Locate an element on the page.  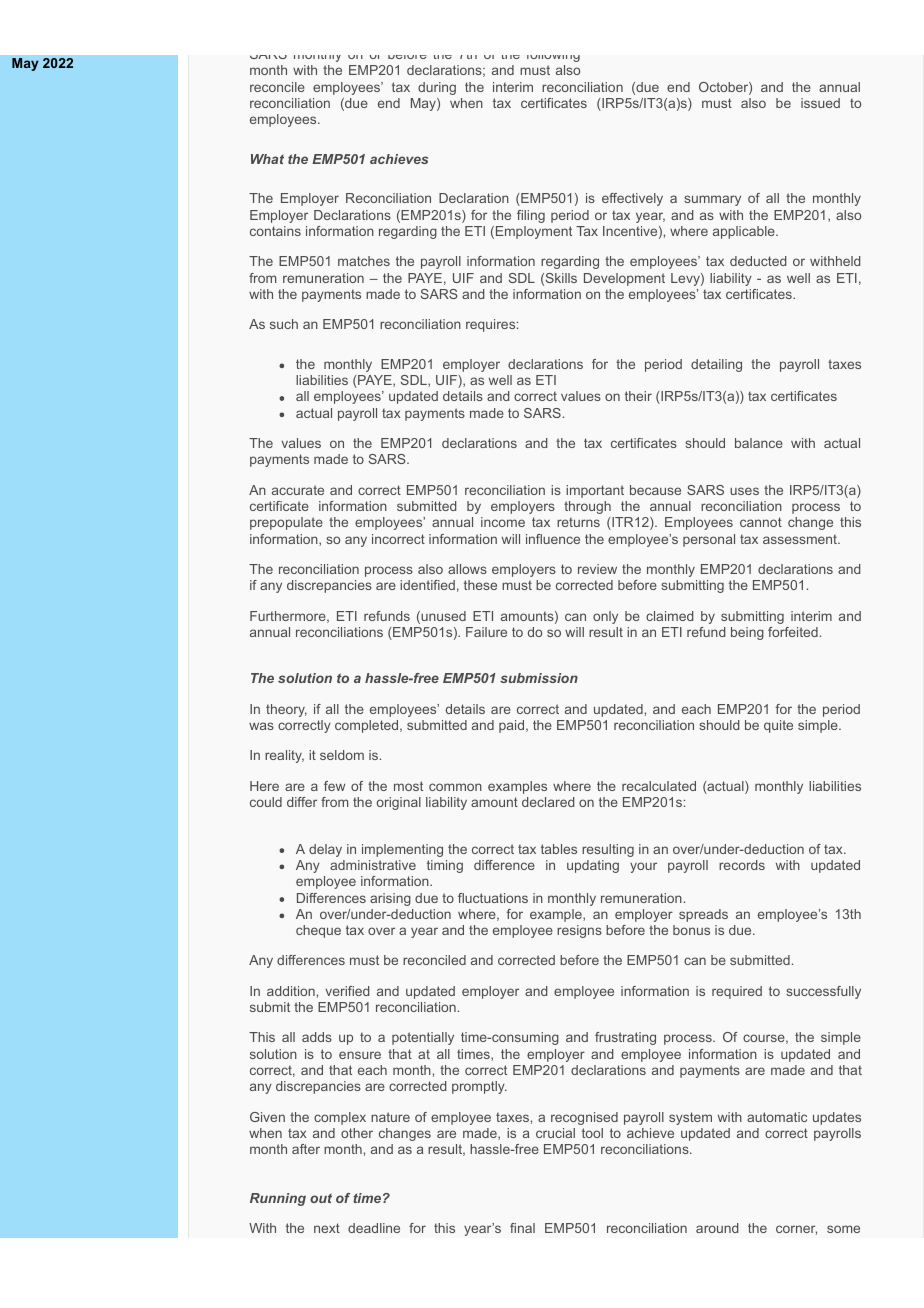
theory is located at coordinates (286, 710).
